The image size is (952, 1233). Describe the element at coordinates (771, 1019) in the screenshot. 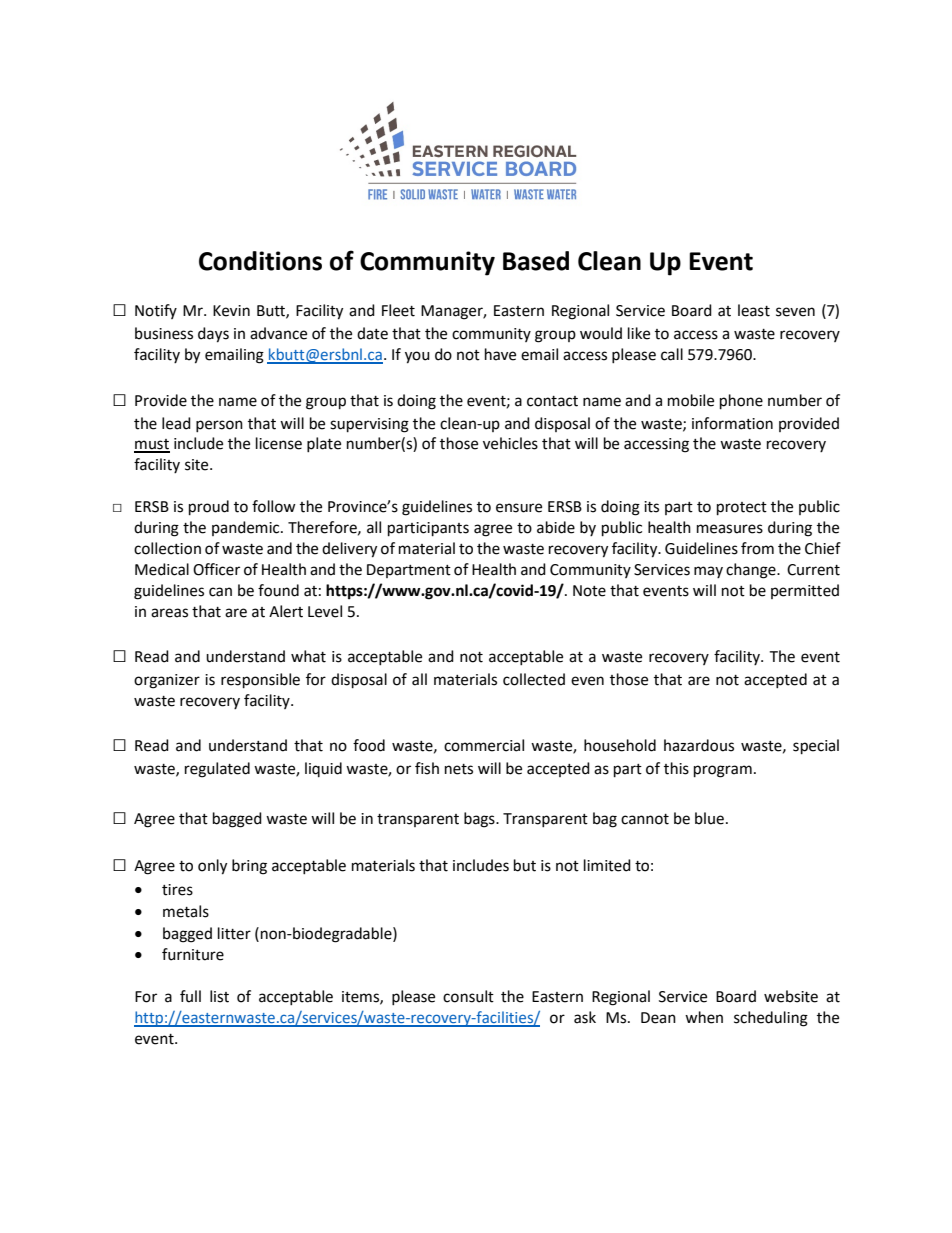

I see `scheduling` at that location.
